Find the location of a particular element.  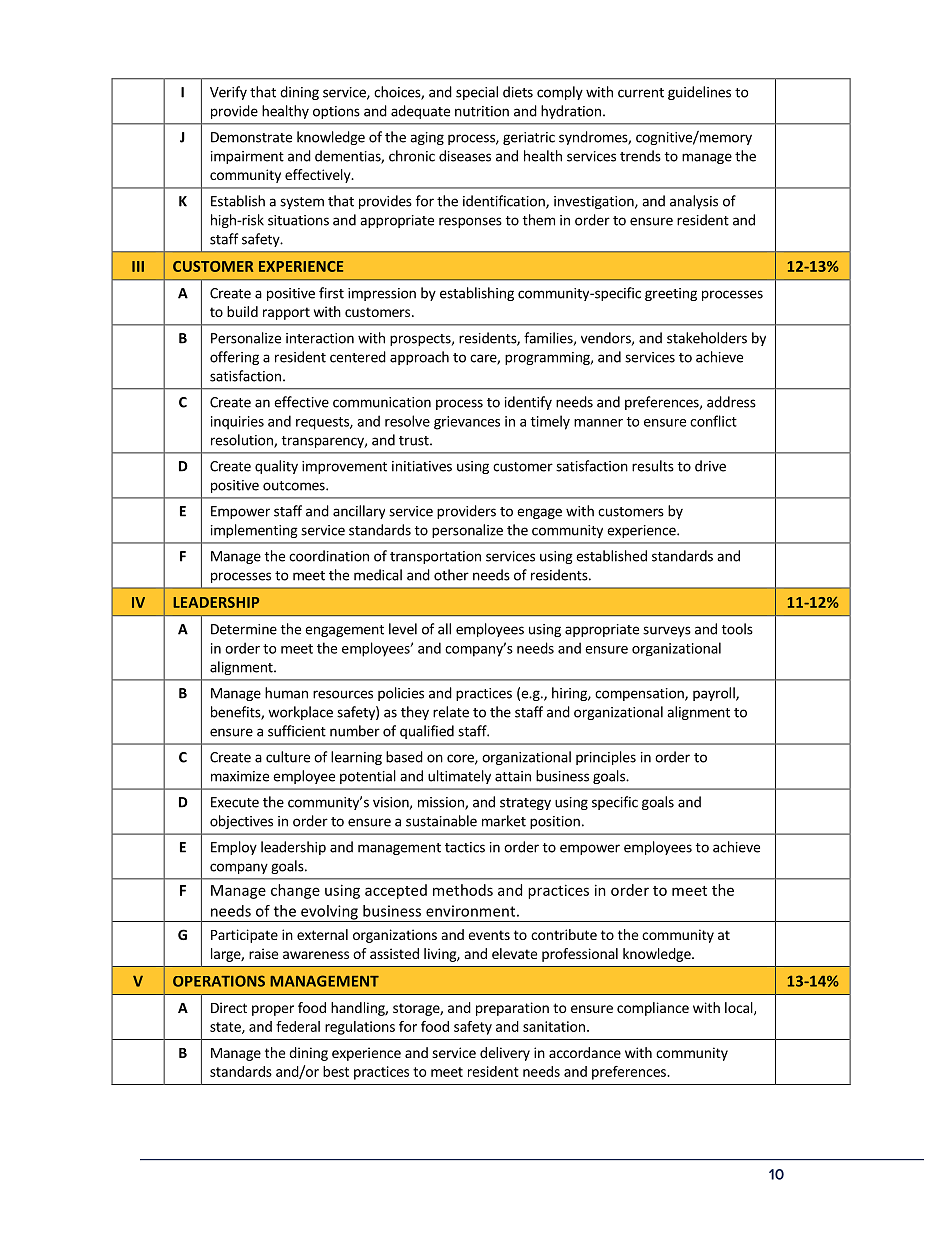

adequate is located at coordinates (420, 112).
